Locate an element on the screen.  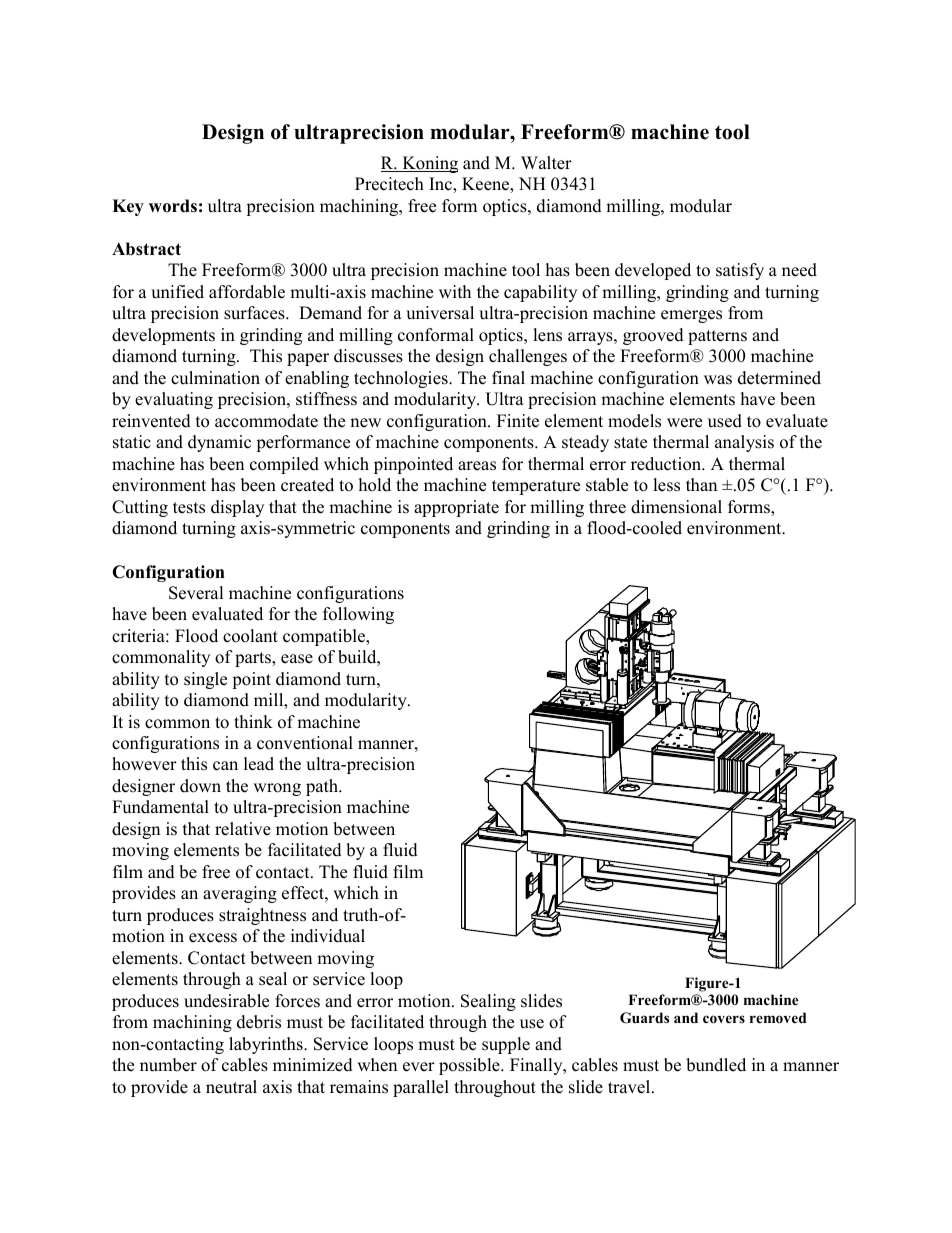
used is located at coordinates (725, 421).
